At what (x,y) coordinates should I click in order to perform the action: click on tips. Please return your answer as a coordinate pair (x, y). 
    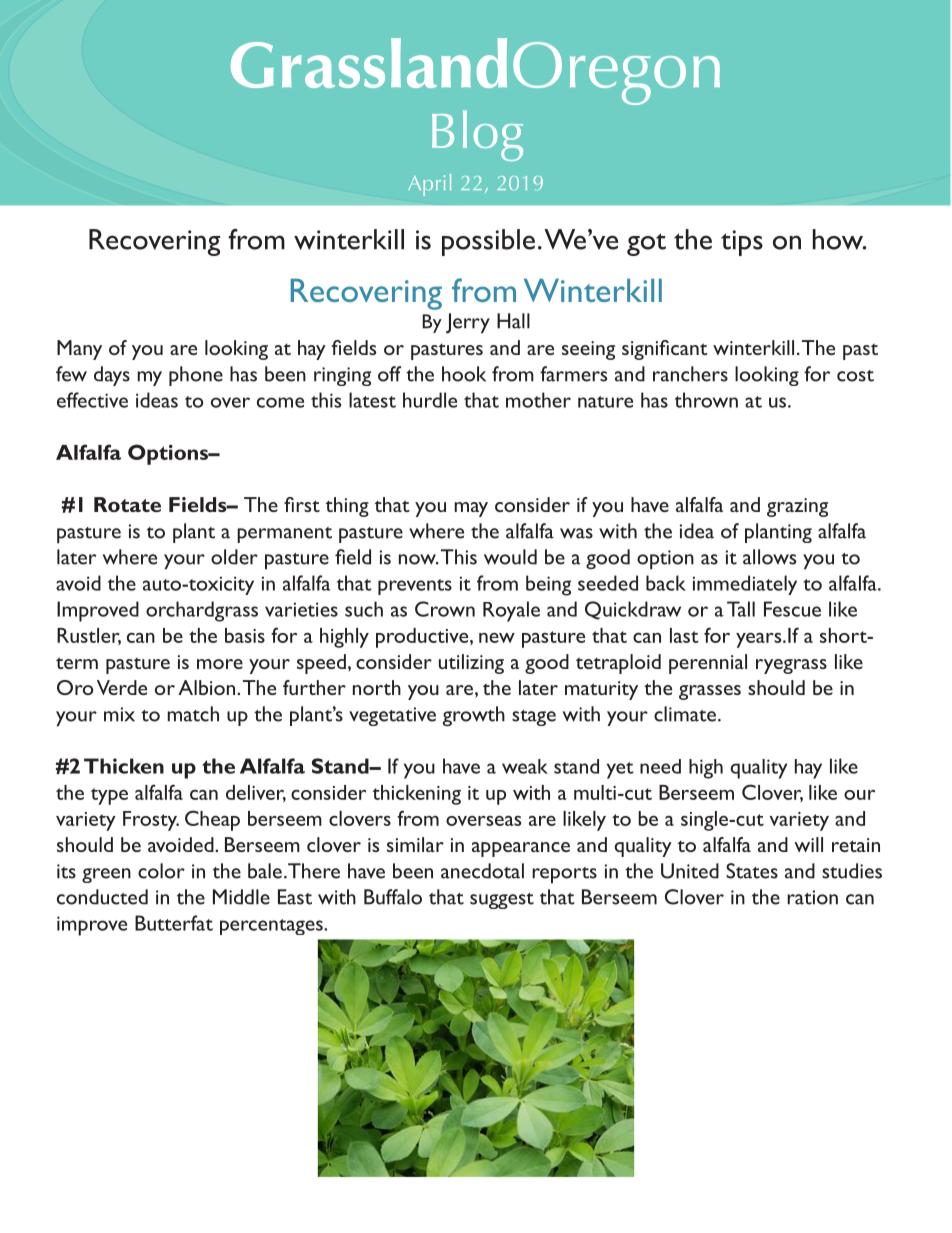
    Looking at the image, I should click on (742, 243).
